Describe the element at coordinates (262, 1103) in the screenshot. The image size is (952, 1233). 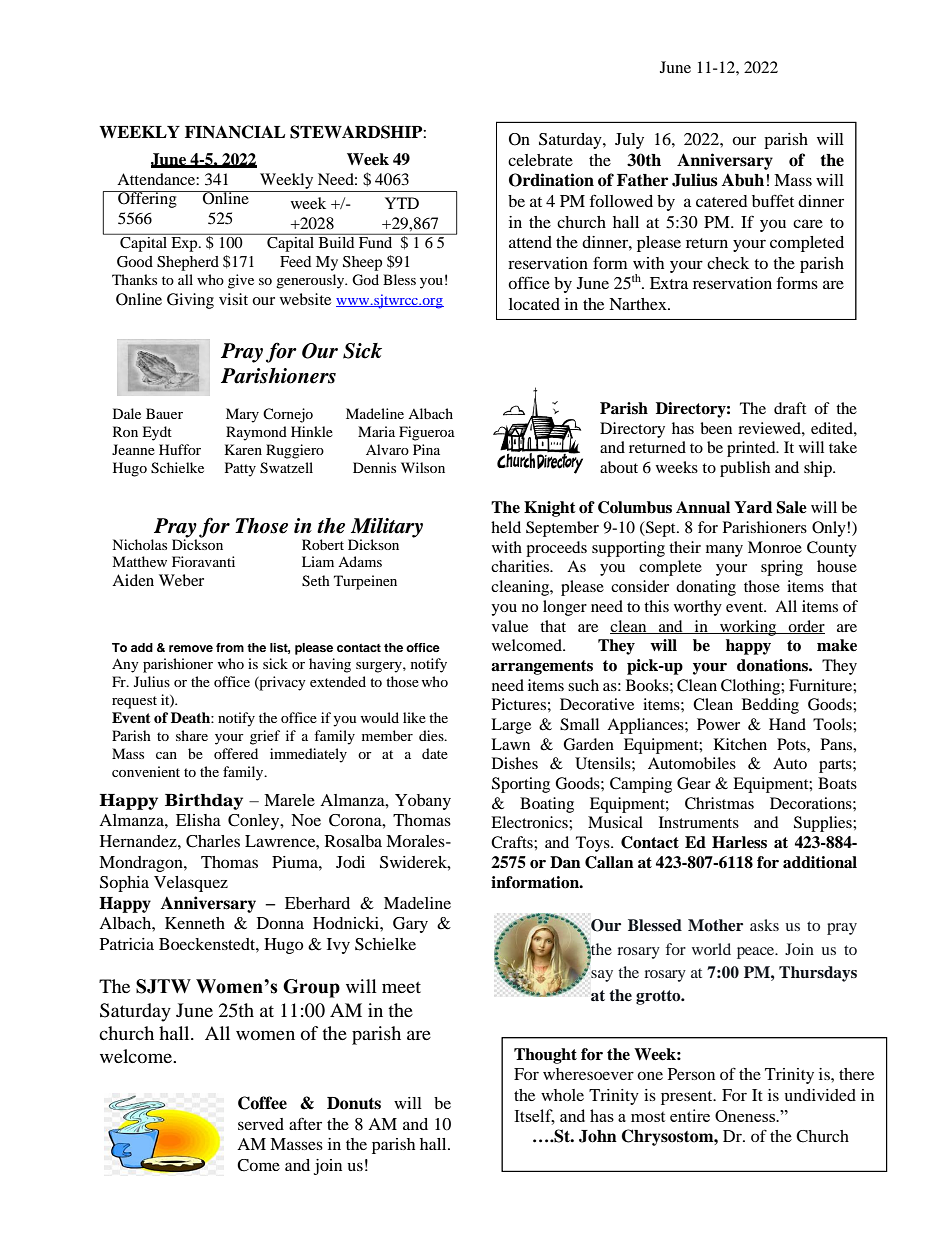
I see `Coffee` at that location.
